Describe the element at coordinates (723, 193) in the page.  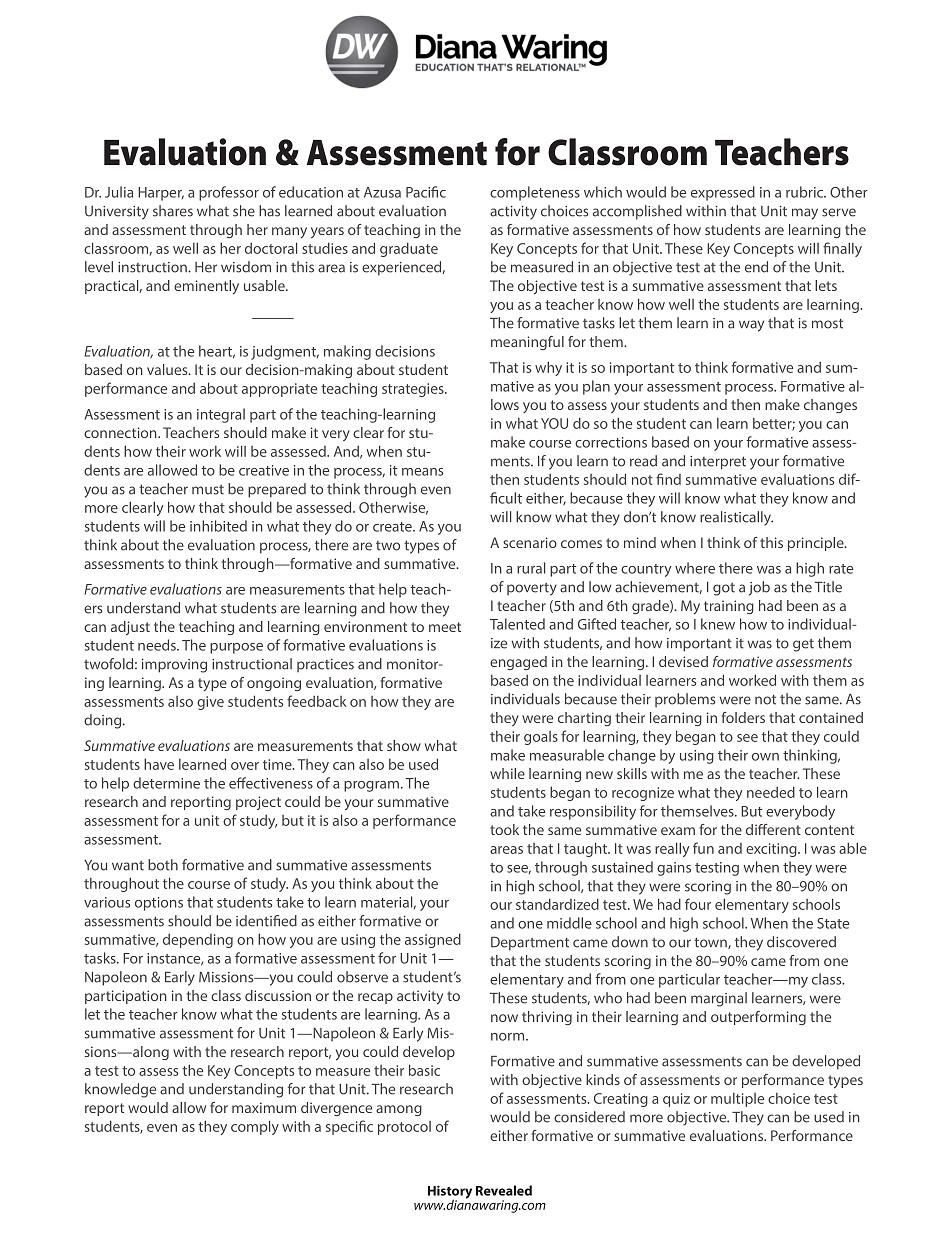
I see `expressed` at that location.
